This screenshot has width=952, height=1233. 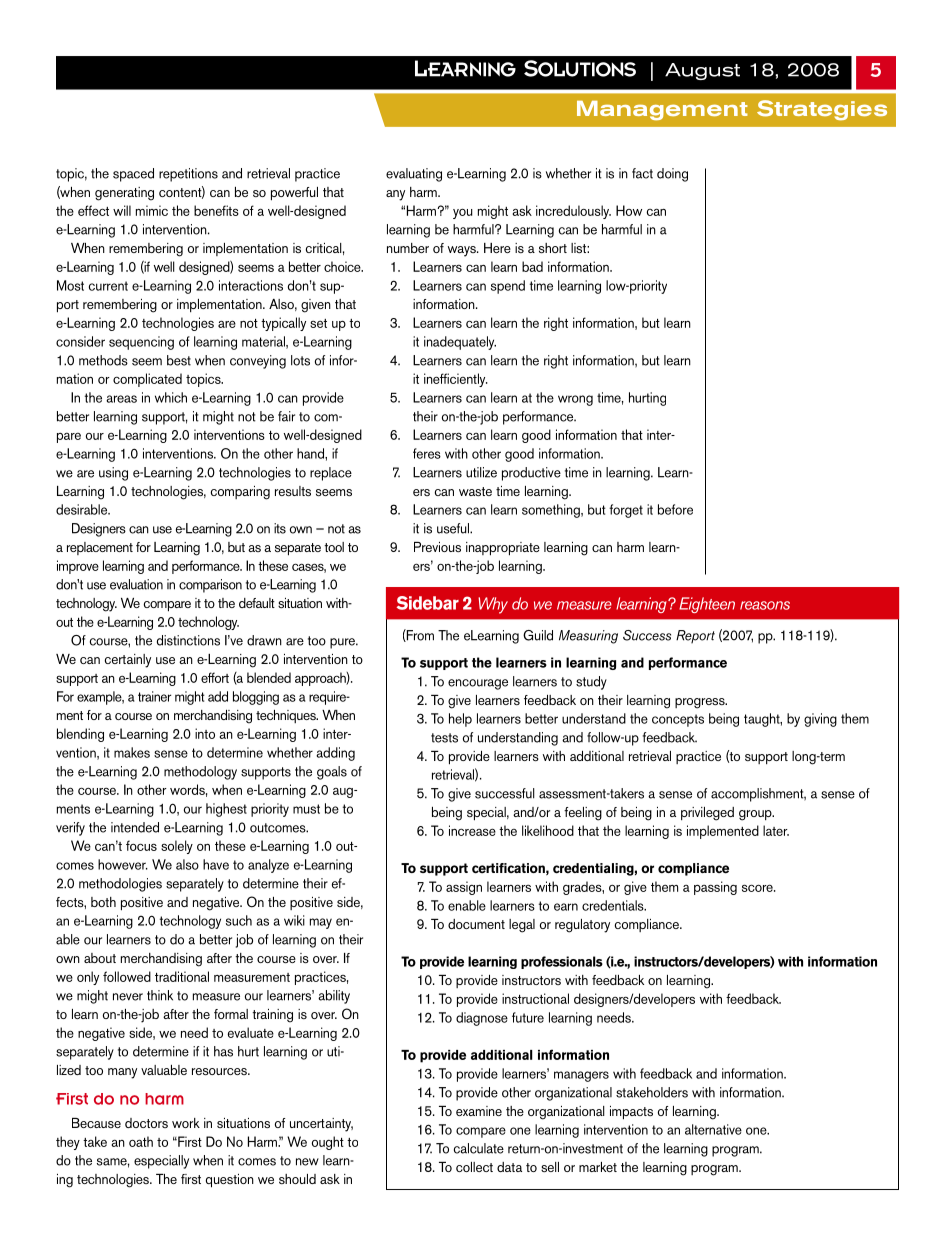 I want to click on distinctions, so click(x=188, y=640).
